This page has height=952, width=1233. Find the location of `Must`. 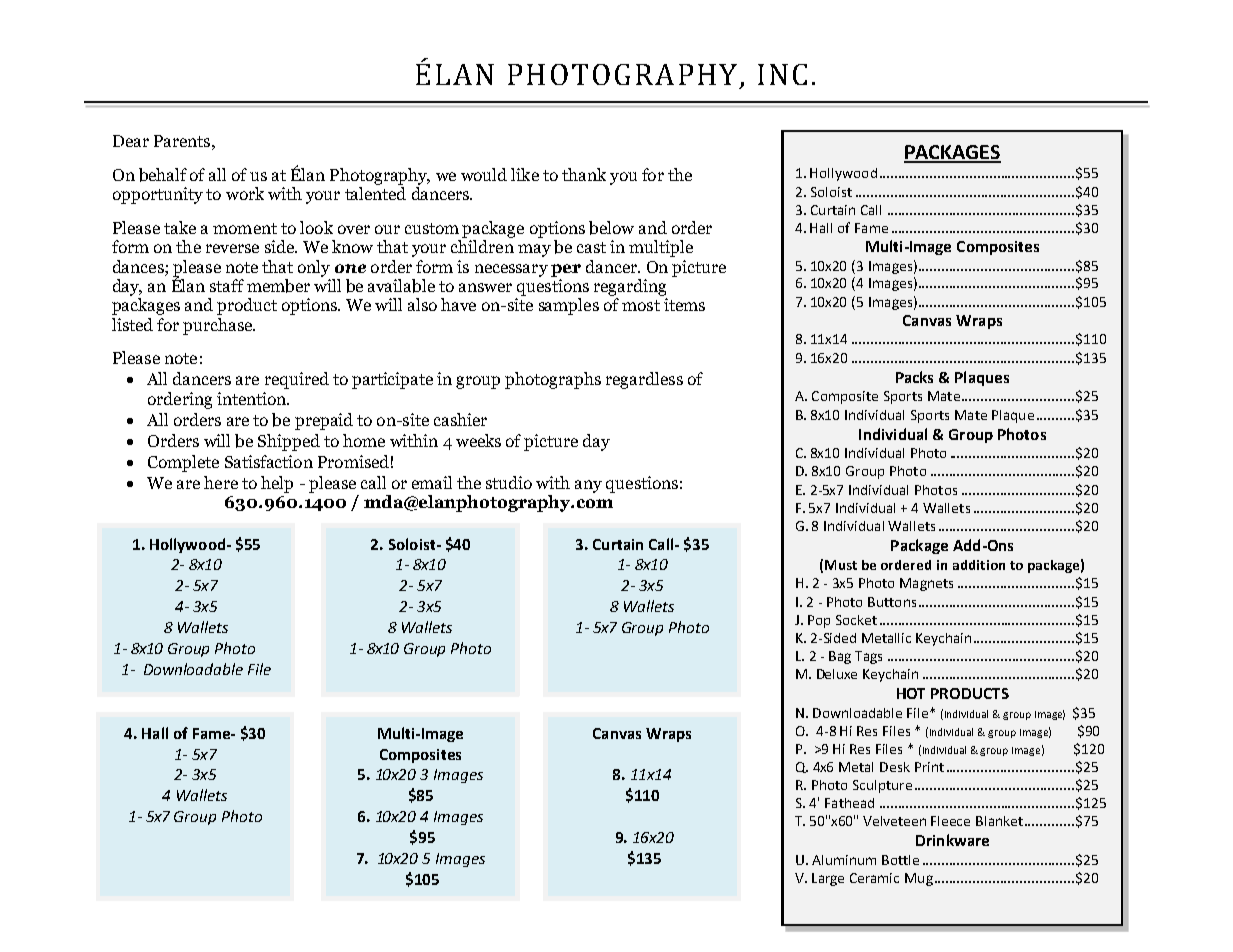

Must is located at coordinates (841, 565).
